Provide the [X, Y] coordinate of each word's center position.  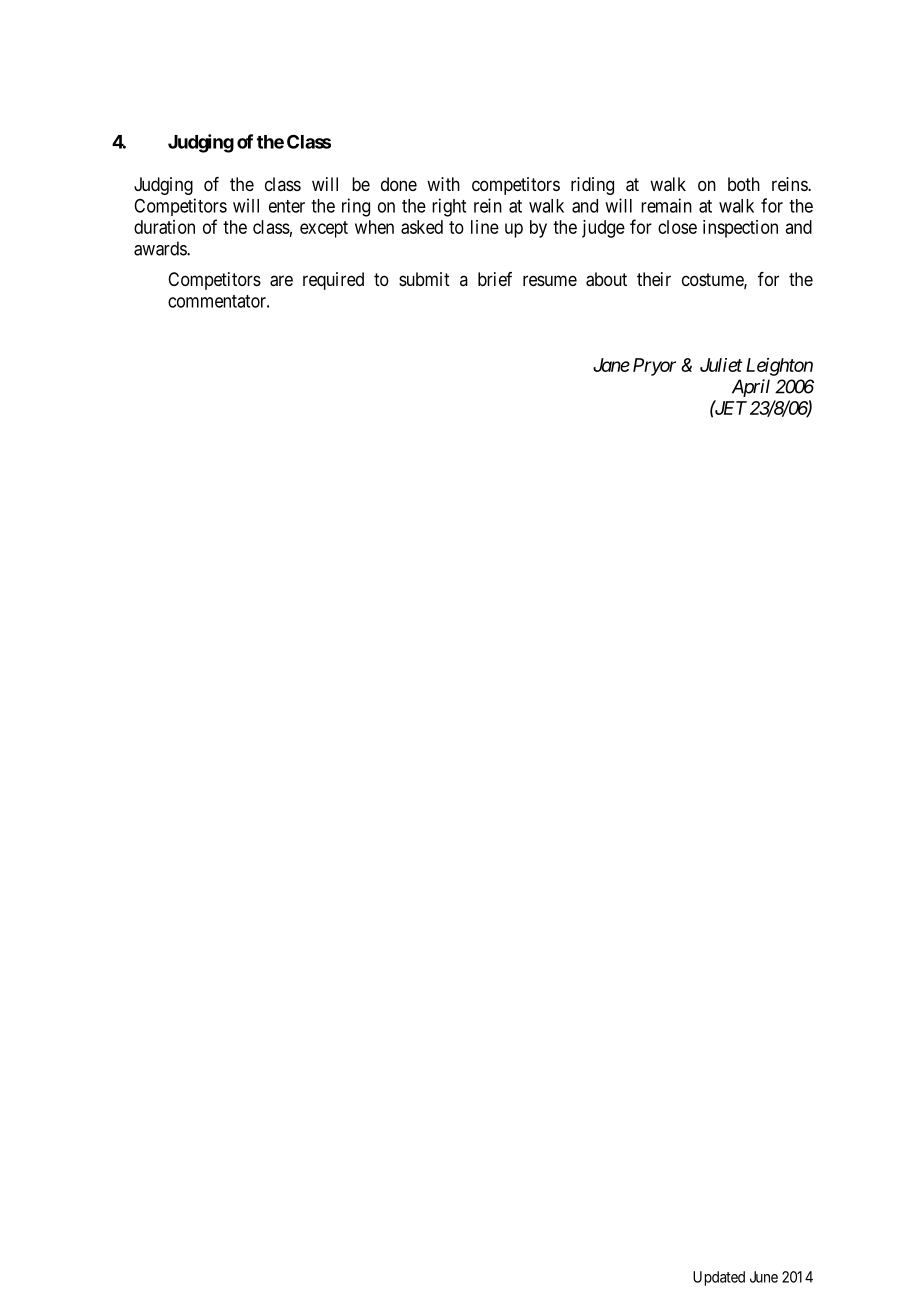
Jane [611, 365]
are [281, 281]
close [677, 227]
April [751, 388]
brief [495, 279]
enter [287, 206]
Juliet [721, 365]
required [333, 281]
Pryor [654, 367]
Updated [719, 1278]
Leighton [779, 367]
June [764, 1277]
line [485, 227]
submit [424, 279]
